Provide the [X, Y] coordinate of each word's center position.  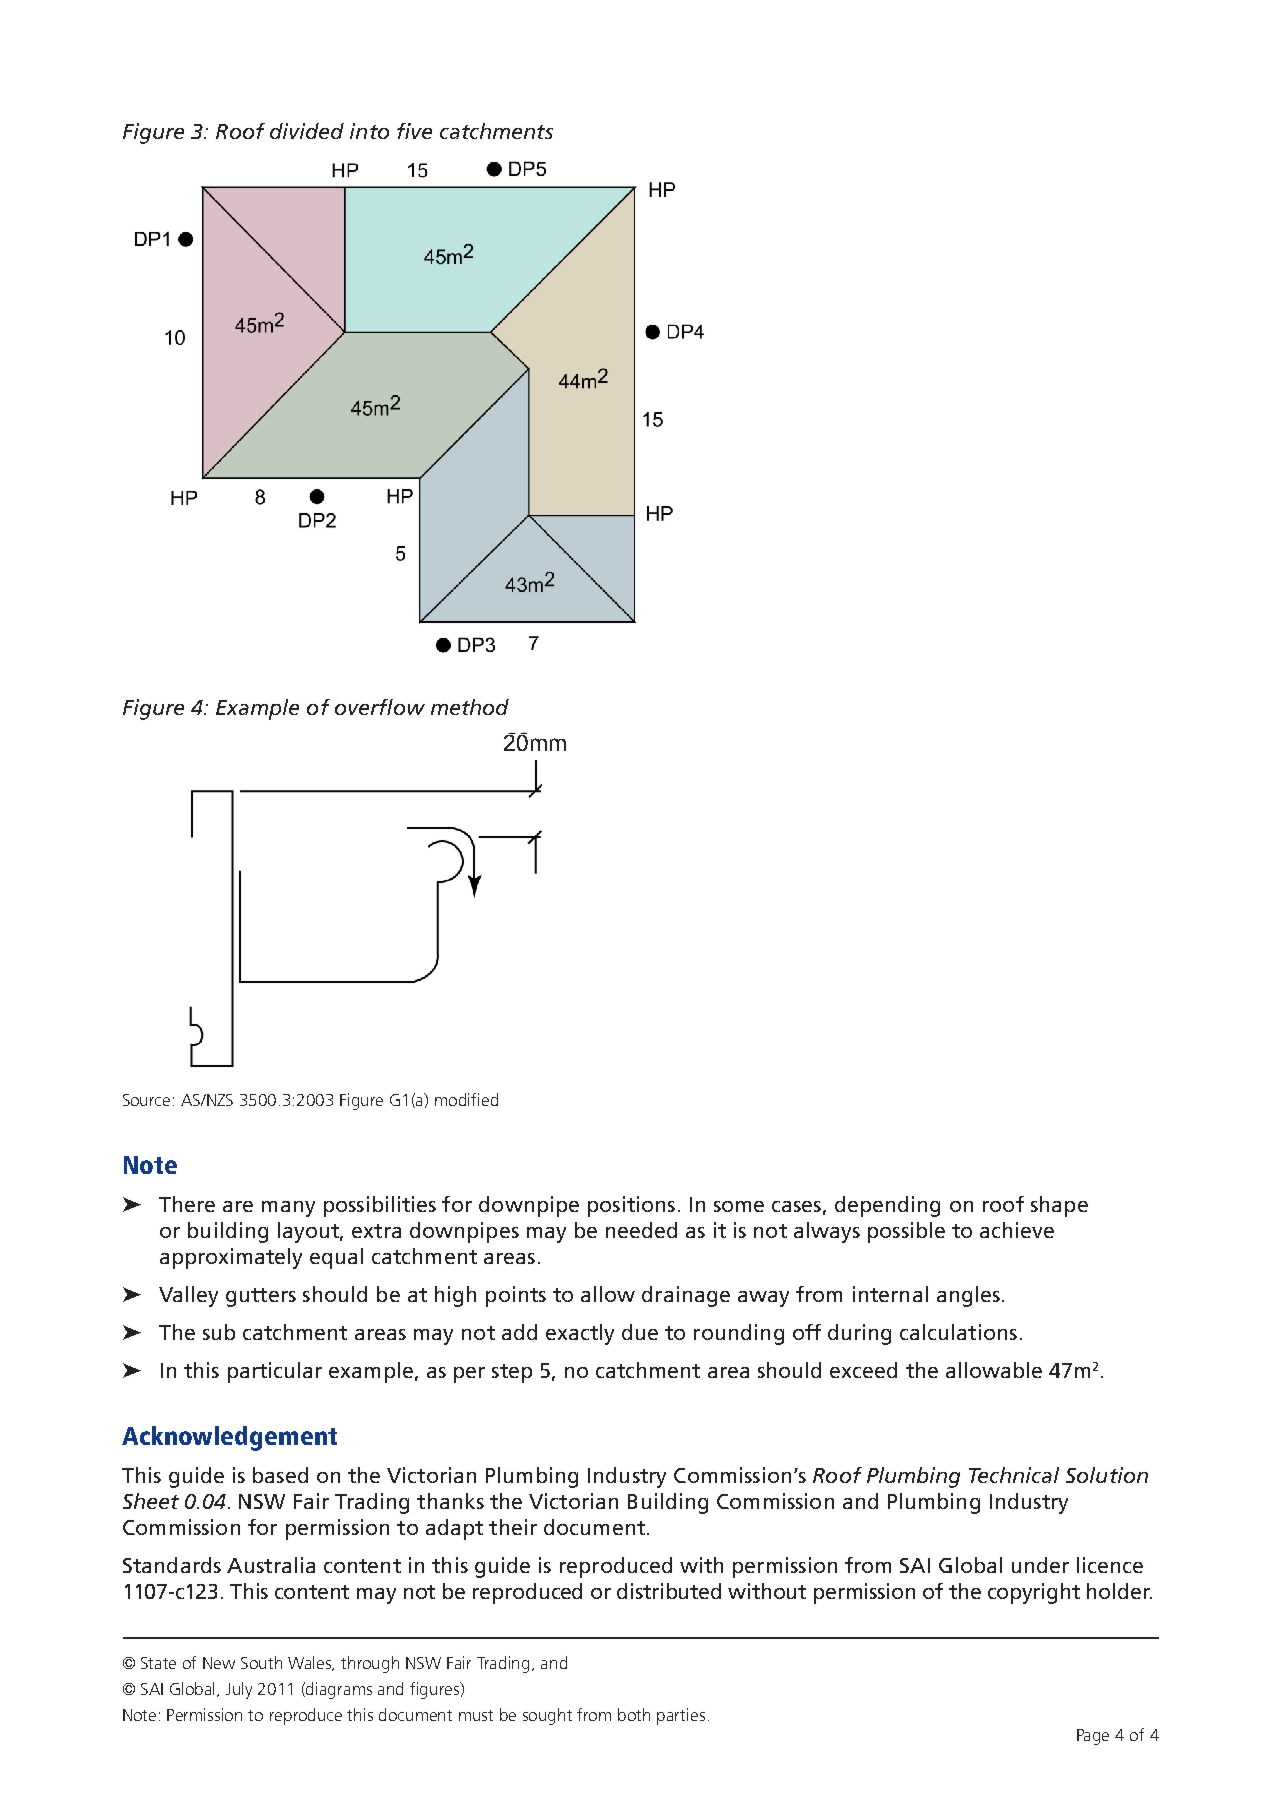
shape [1059, 1206]
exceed [863, 1370]
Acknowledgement [229, 1438]
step [512, 1373]
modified [466, 1099]
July [239, 1690]
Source [146, 1100]
